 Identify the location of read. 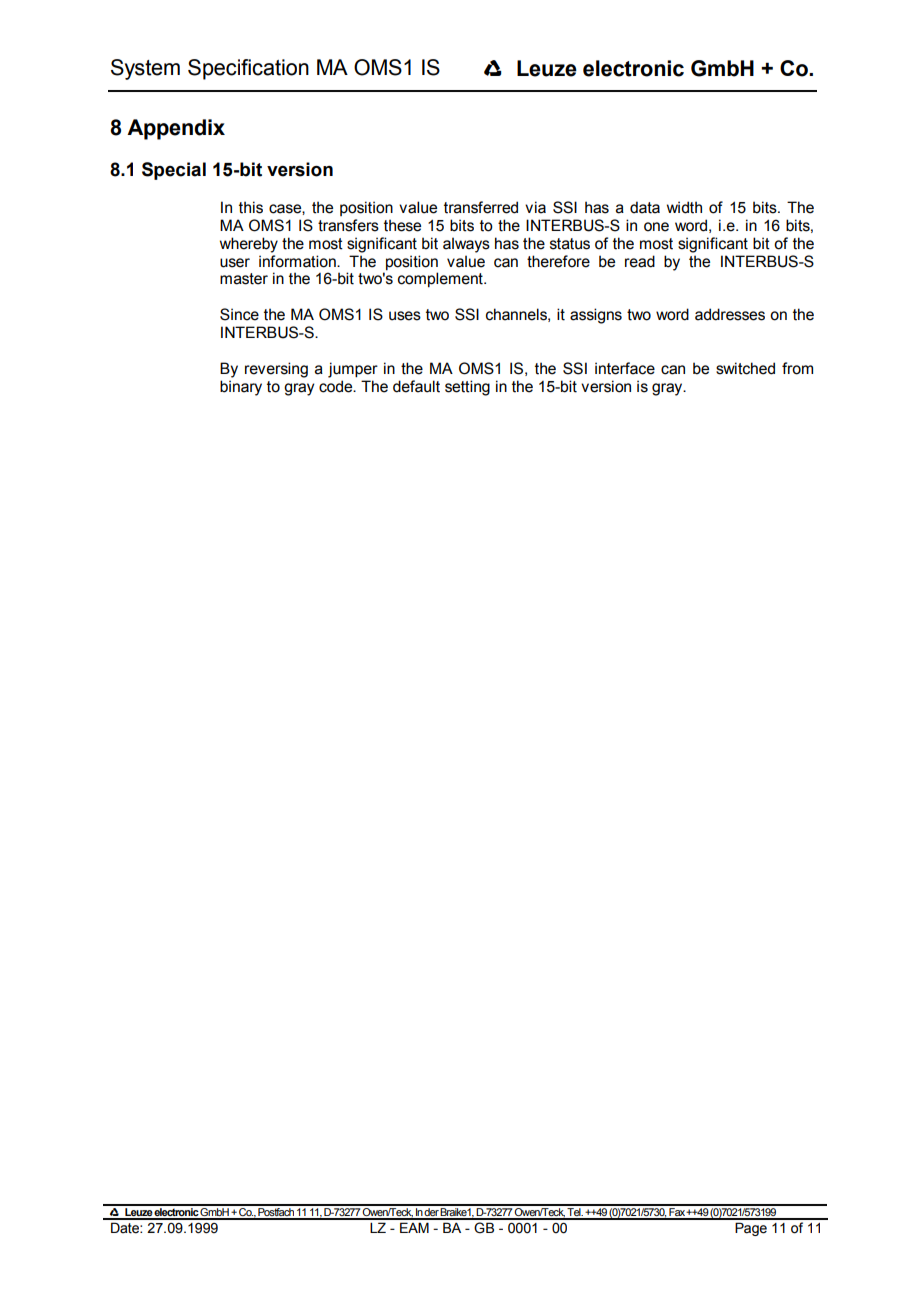
(640, 261).
